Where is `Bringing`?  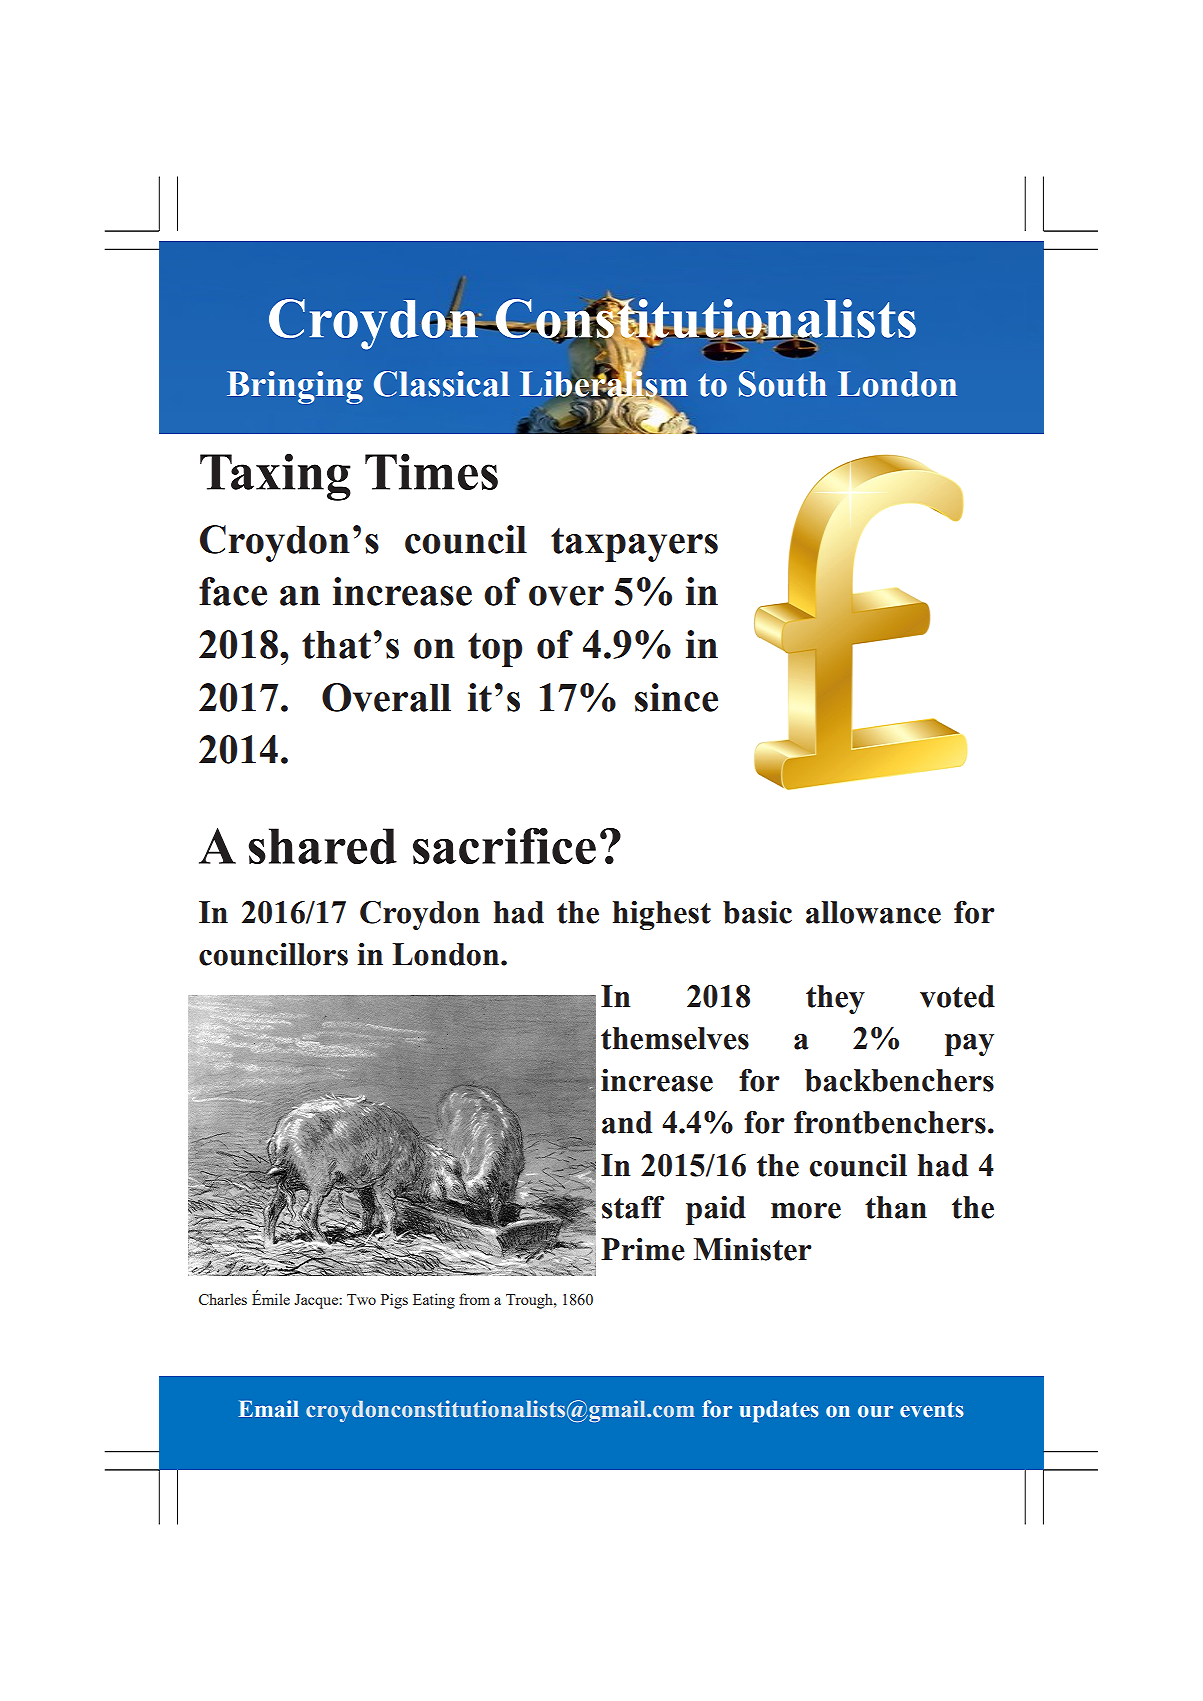 Bringing is located at coordinates (295, 387).
